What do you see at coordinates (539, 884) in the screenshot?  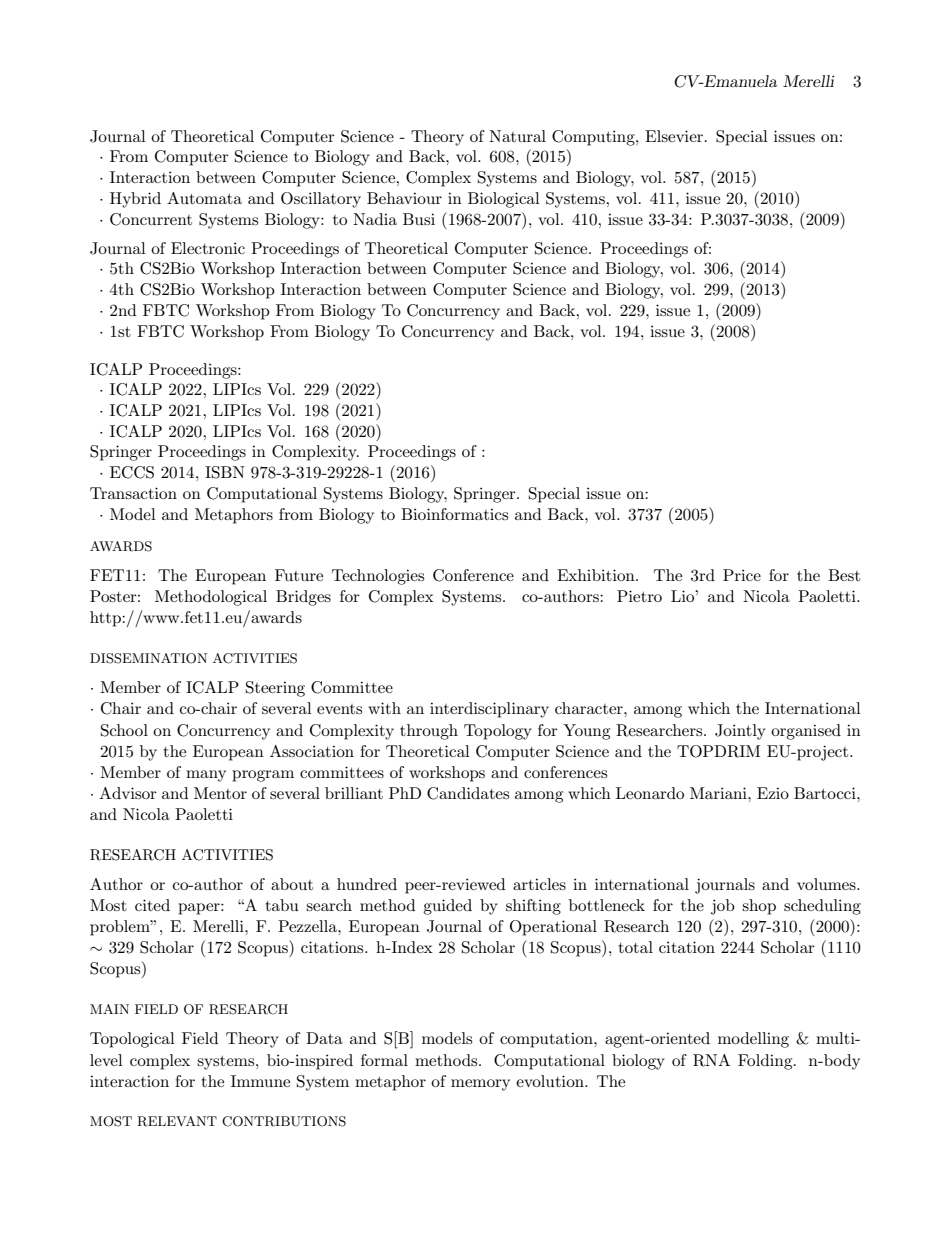 I see `articles` at bounding box center [539, 884].
